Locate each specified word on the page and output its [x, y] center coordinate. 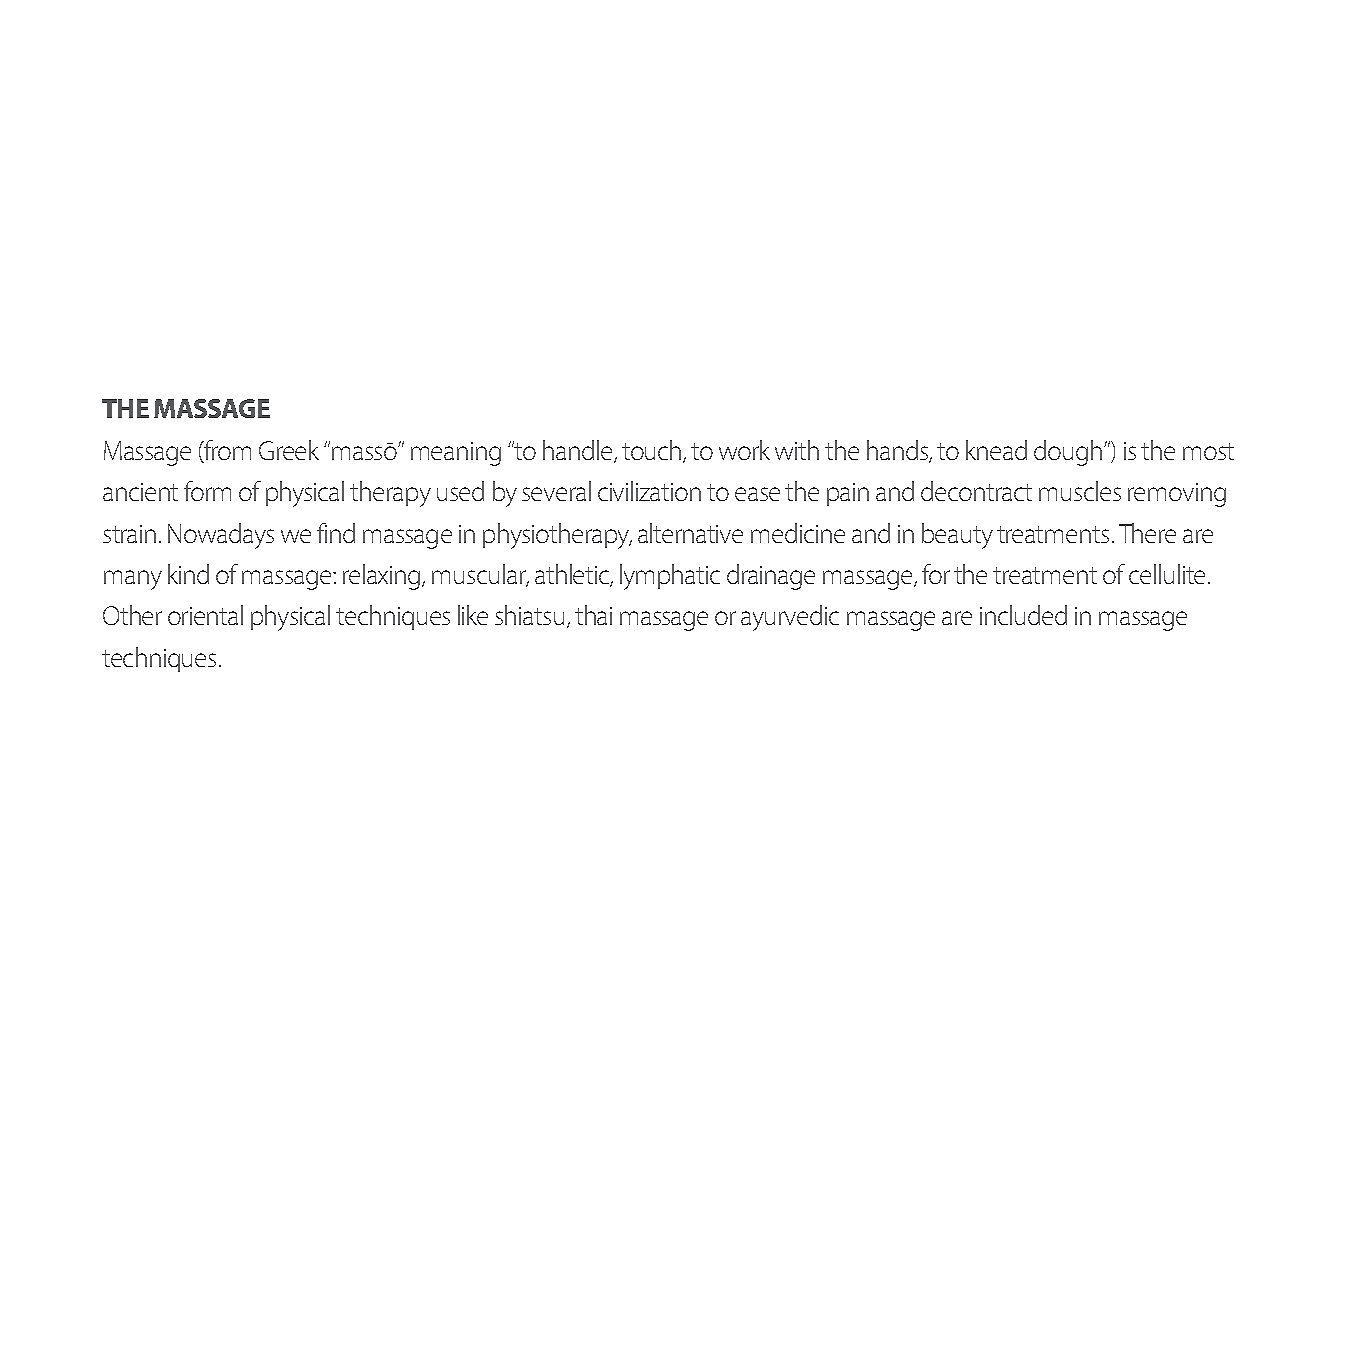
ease [757, 494]
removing [1177, 495]
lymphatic [670, 577]
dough [1068, 453]
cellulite [1167, 574]
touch [653, 451]
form [207, 491]
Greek [289, 450]
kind [188, 574]
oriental [205, 615]
